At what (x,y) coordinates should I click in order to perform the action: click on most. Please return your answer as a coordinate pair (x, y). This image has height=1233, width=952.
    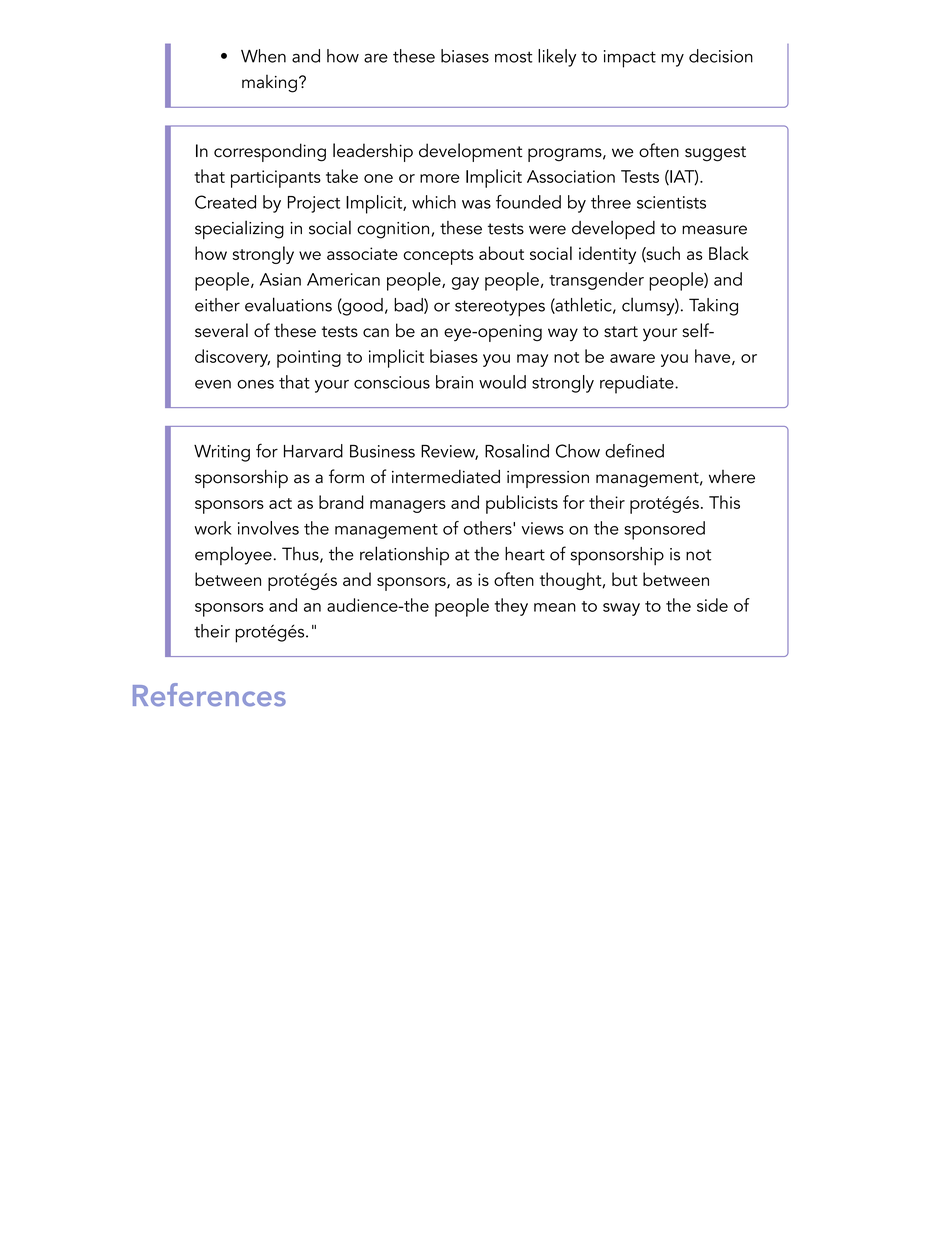
    Looking at the image, I should click on (513, 57).
